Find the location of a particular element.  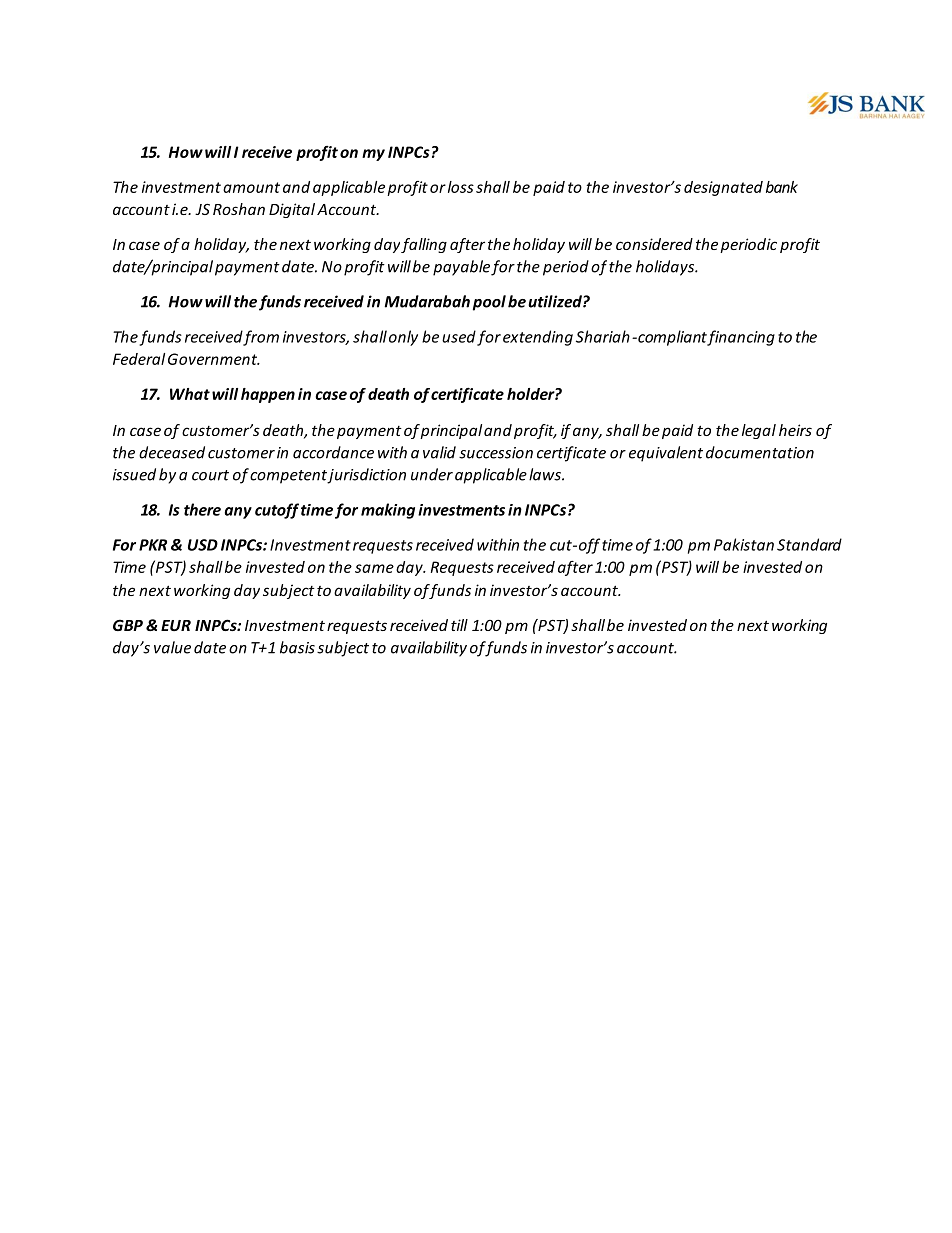

loss is located at coordinates (461, 187).
